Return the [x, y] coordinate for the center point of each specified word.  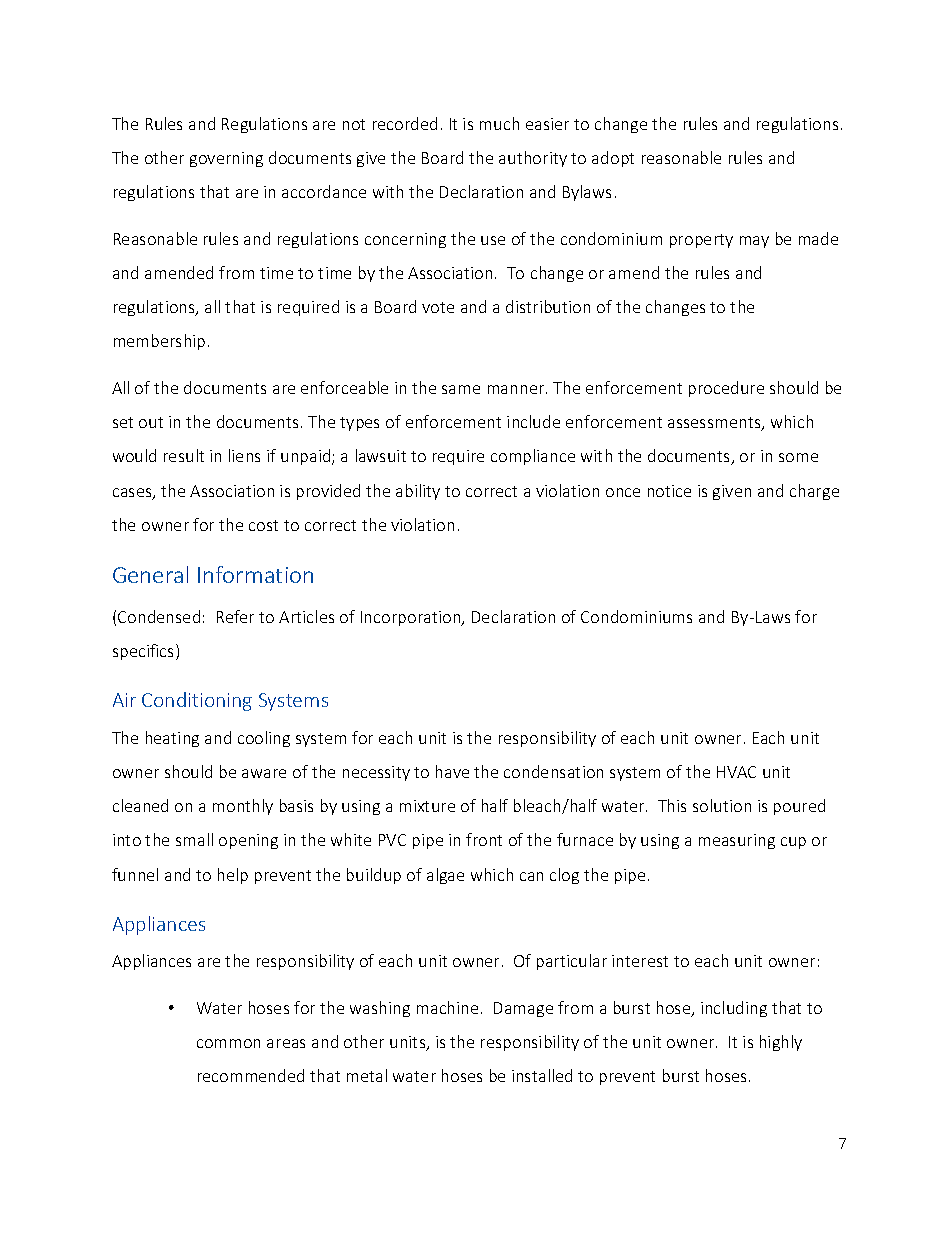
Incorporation [412, 618]
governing [226, 159]
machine [447, 1007]
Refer [235, 616]
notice [669, 491]
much [499, 123]
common [228, 1043]
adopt [613, 159]
